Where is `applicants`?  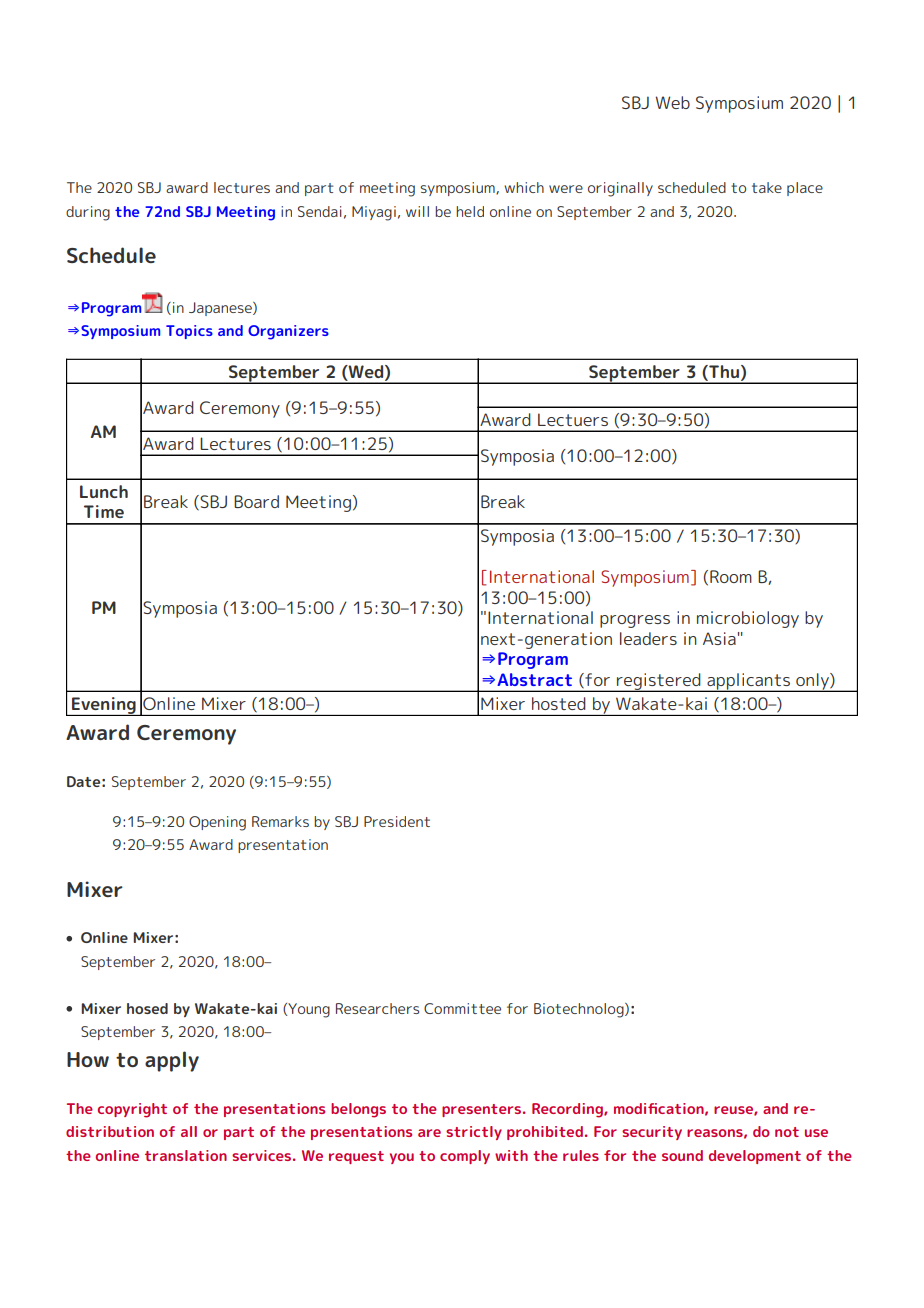 applicants is located at coordinates (748, 682).
